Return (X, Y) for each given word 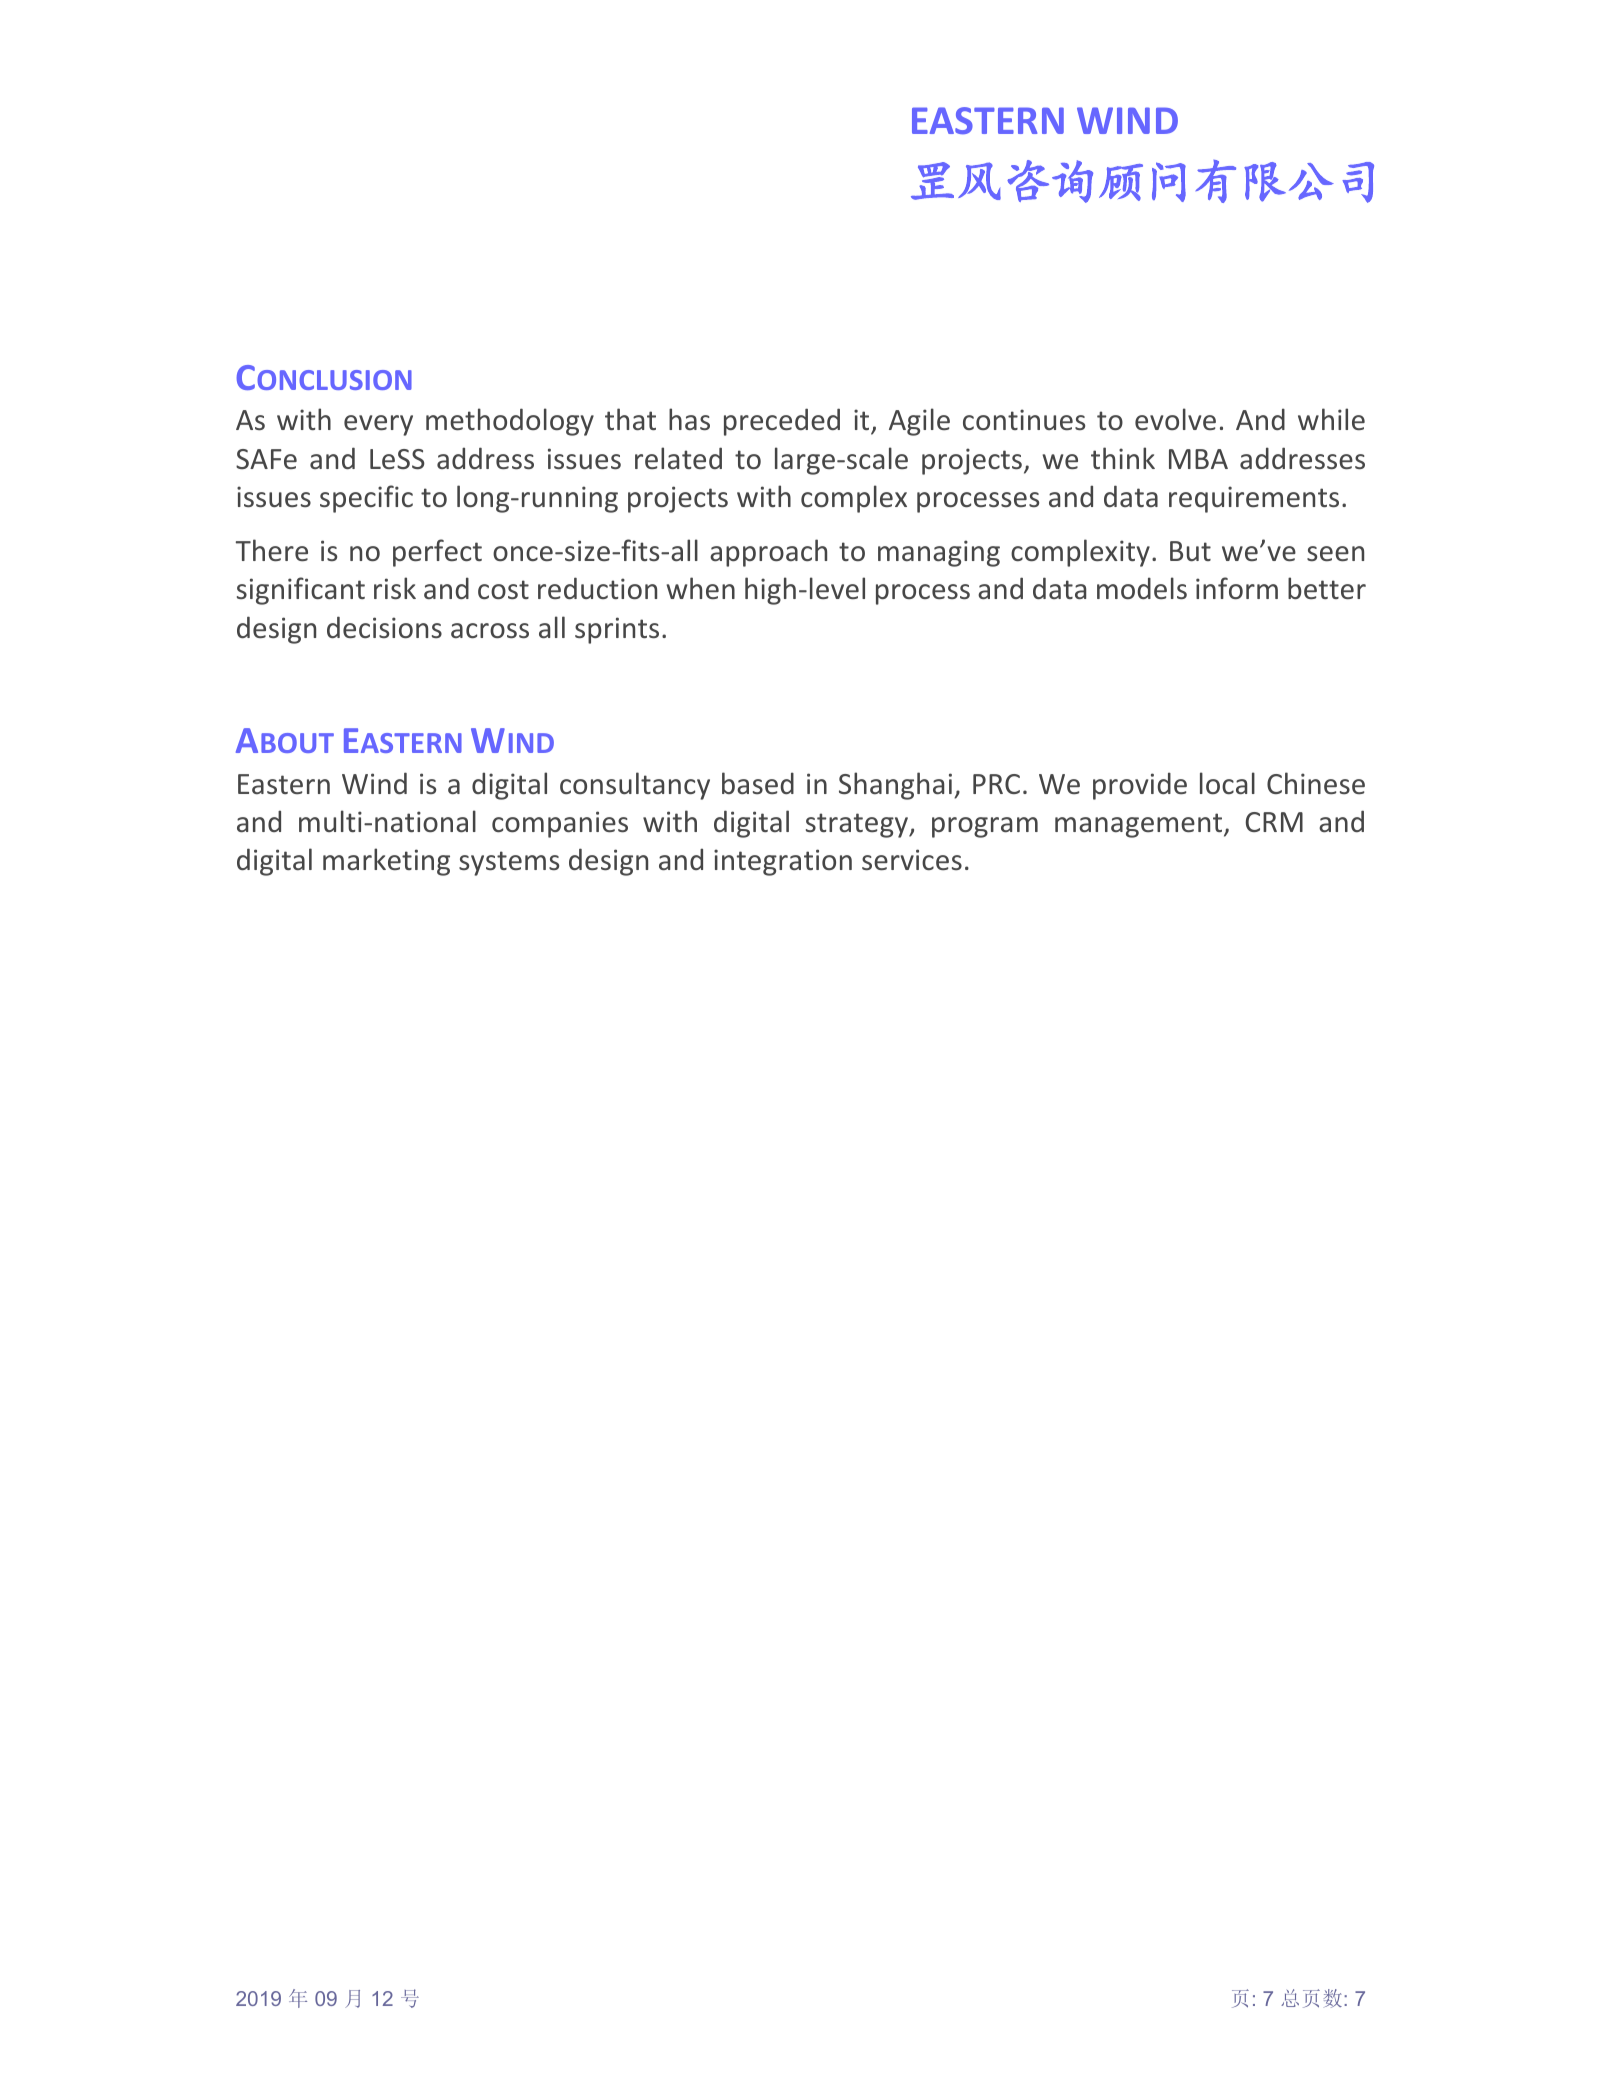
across (490, 631)
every (378, 425)
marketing (386, 862)
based (758, 783)
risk (395, 588)
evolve (1175, 419)
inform (1237, 588)
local (1227, 783)
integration (783, 862)
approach (768, 553)
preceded (782, 422)
